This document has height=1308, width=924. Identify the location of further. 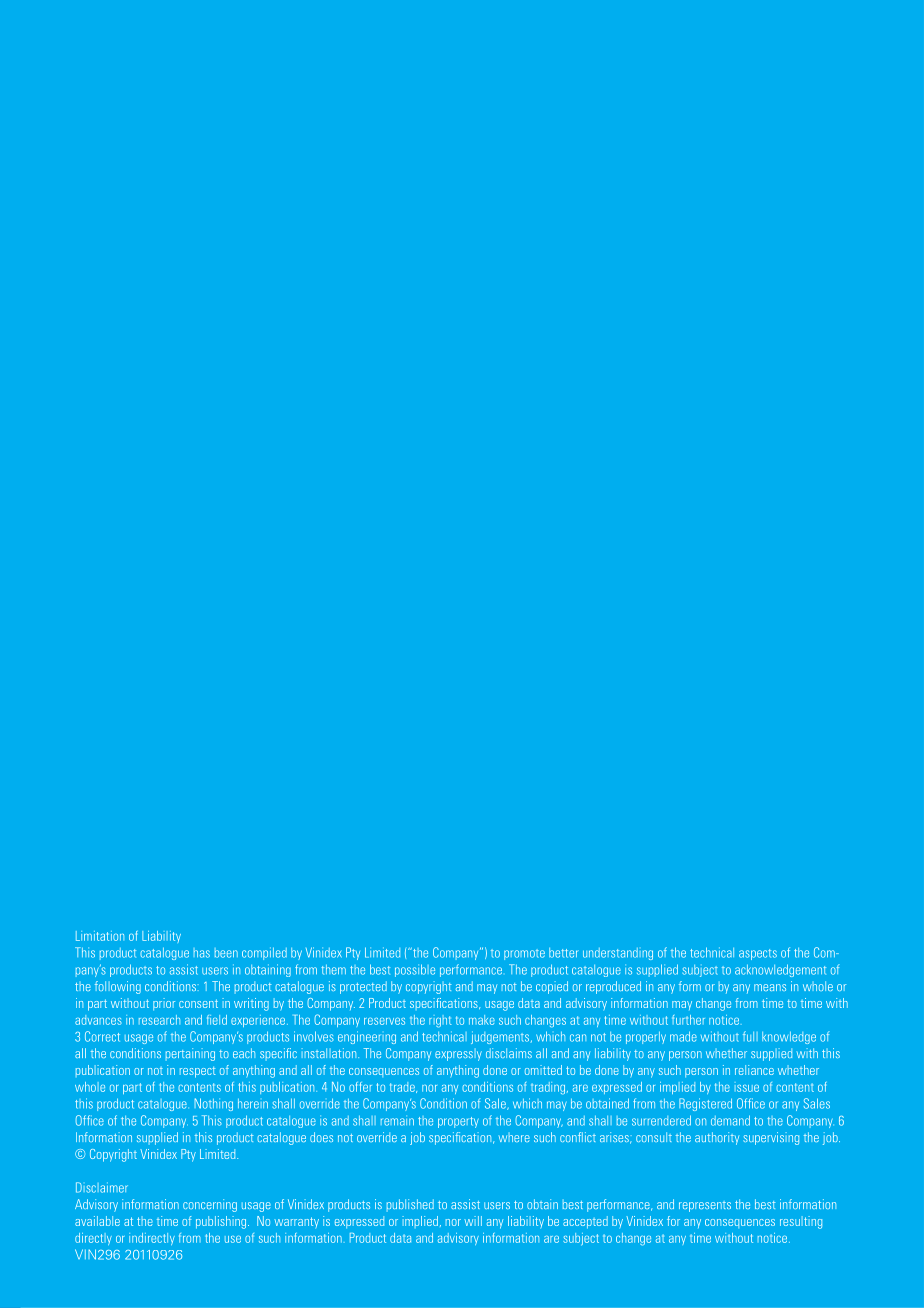
(688, 1020).
